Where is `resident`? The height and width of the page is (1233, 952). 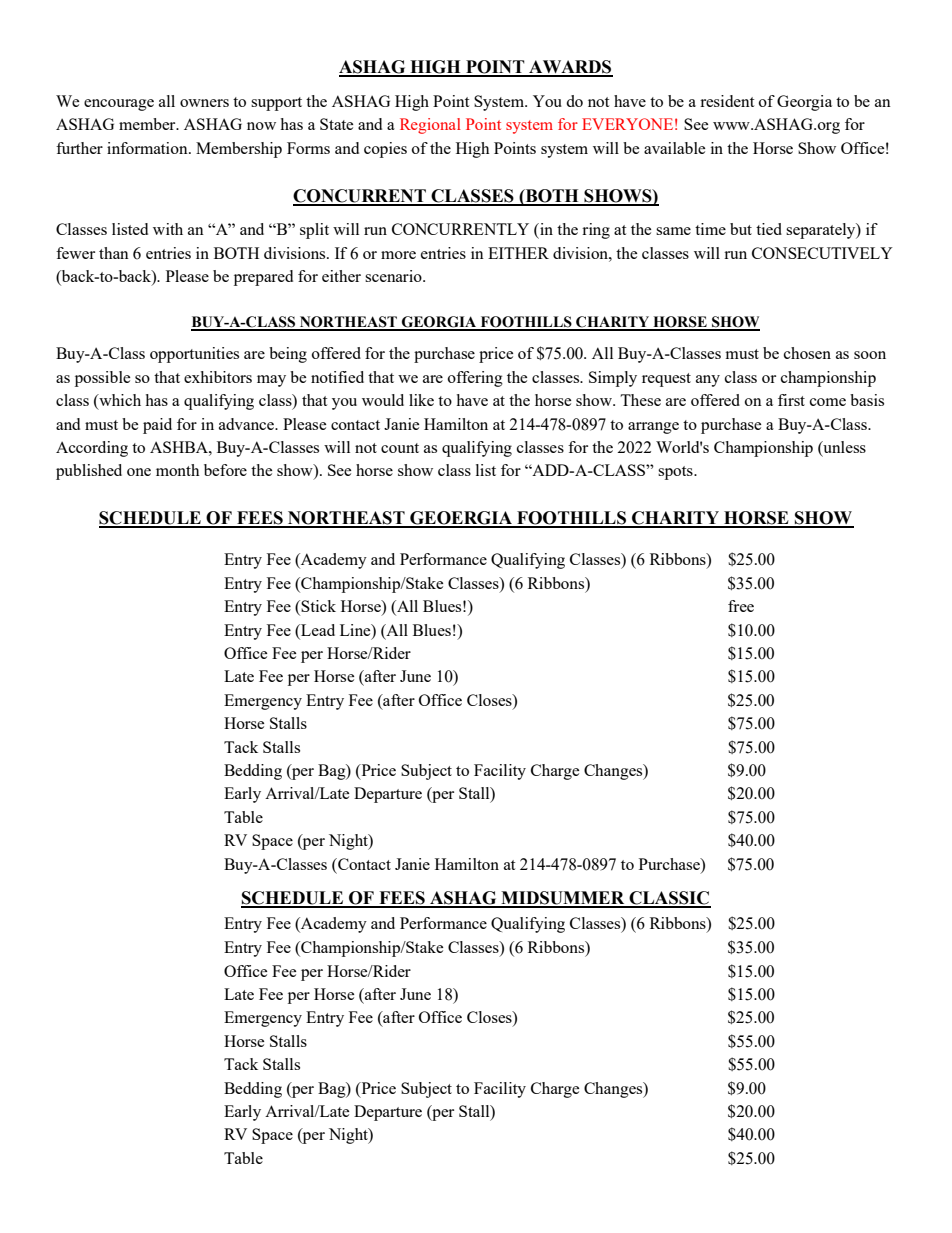 resident is located at coordinates (727, 101).
